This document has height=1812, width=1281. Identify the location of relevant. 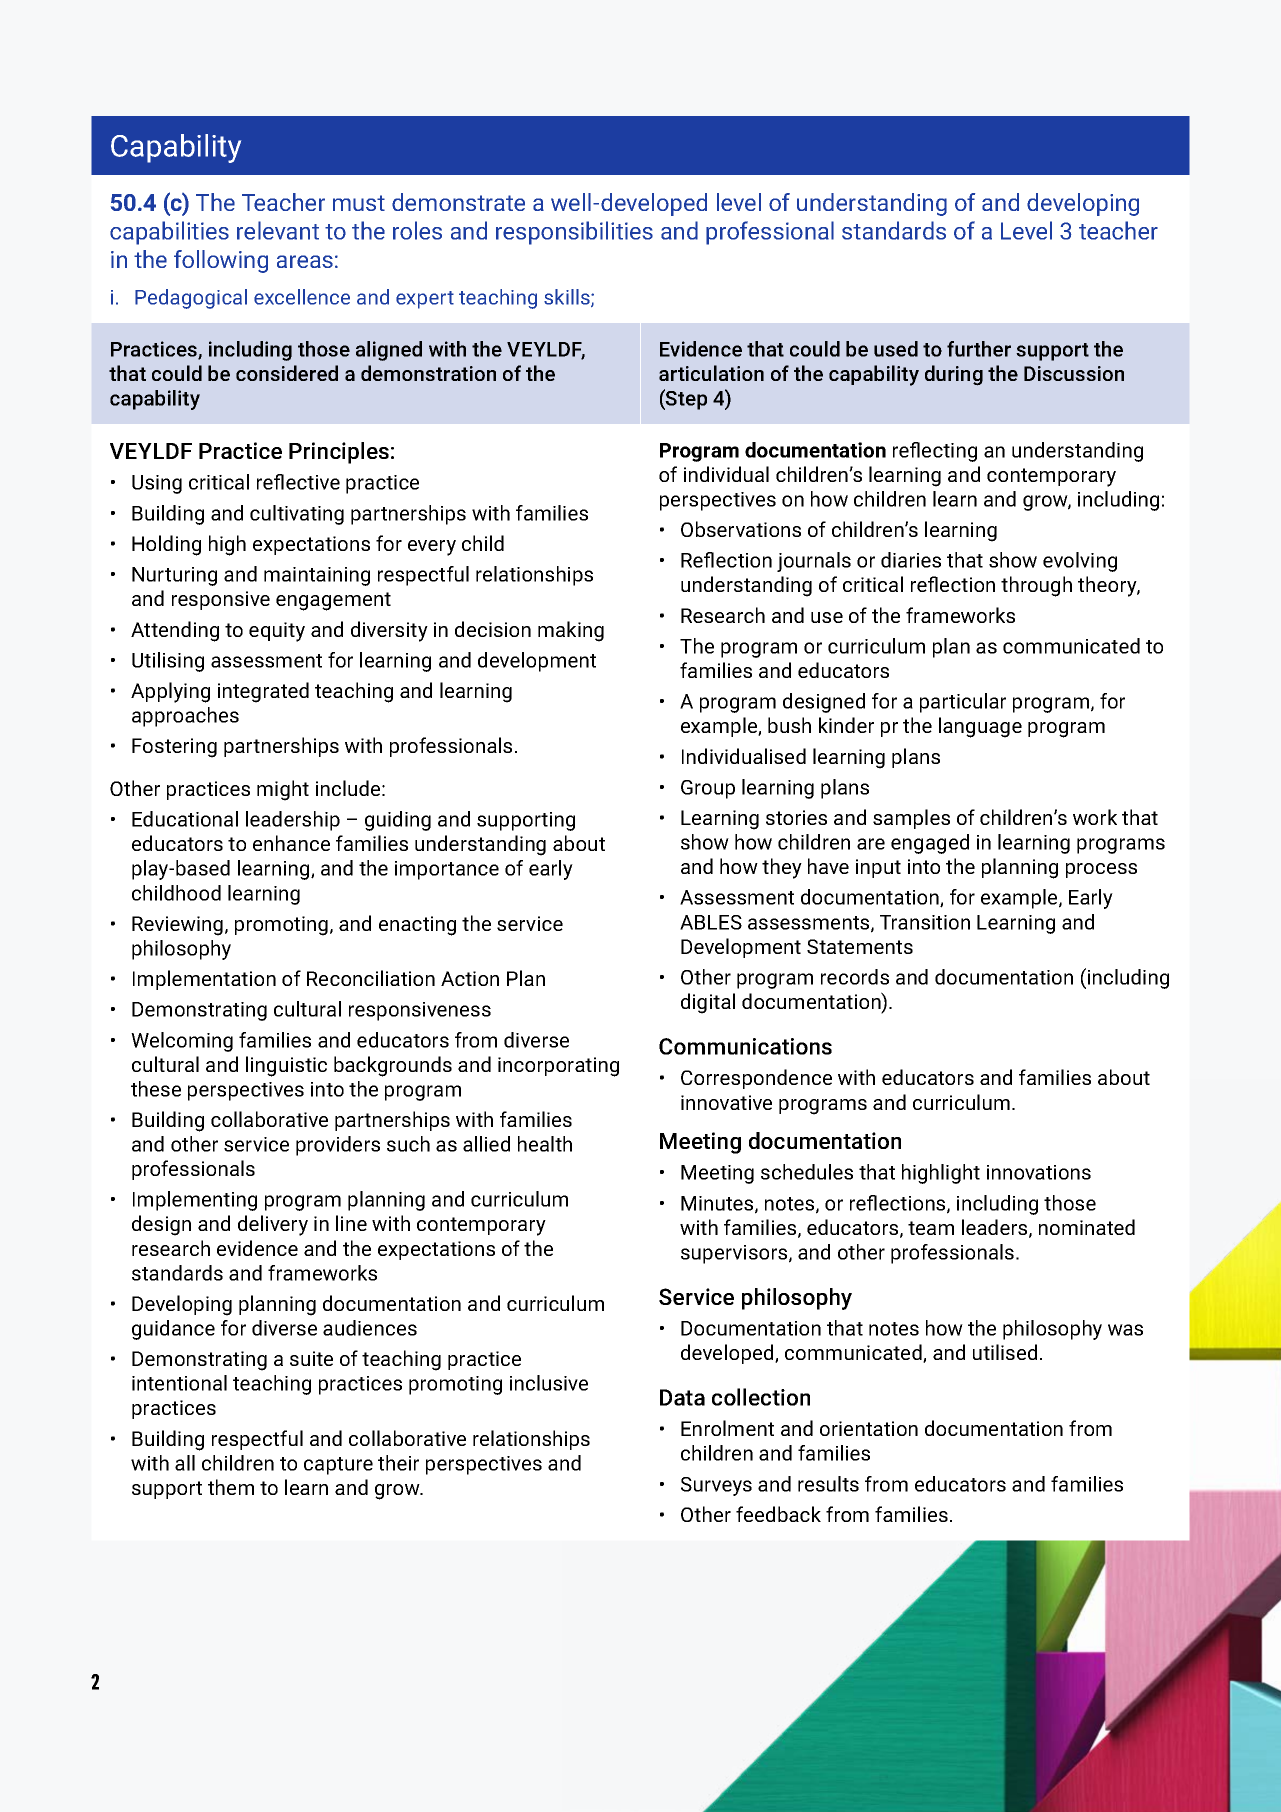
(278, 230).
